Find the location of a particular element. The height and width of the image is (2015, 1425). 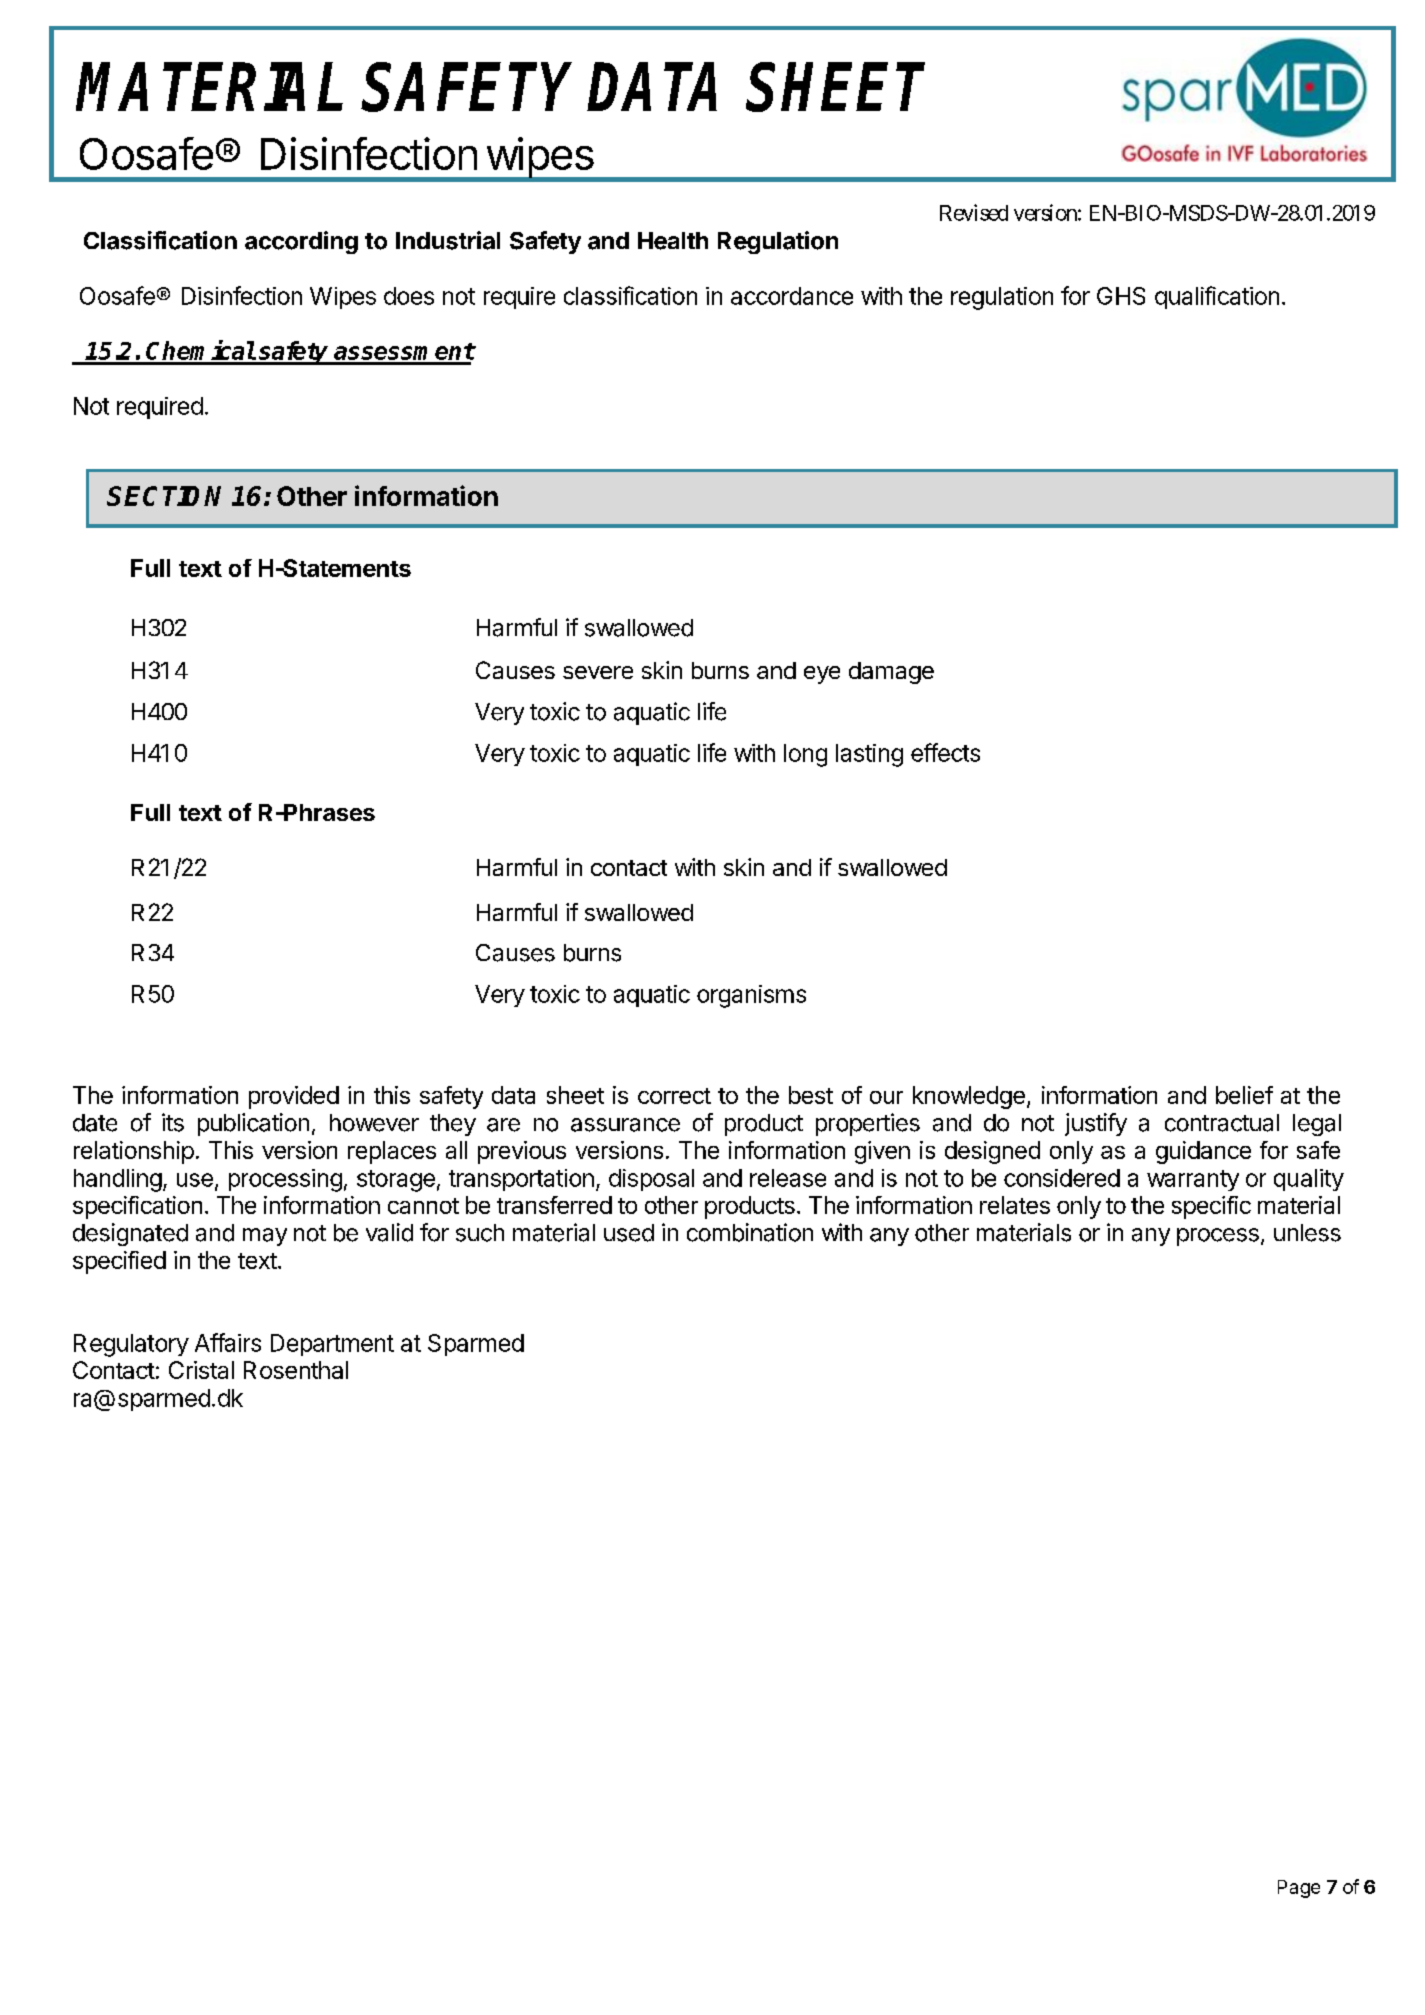

qualification is located at coordinates (1217, 297).
